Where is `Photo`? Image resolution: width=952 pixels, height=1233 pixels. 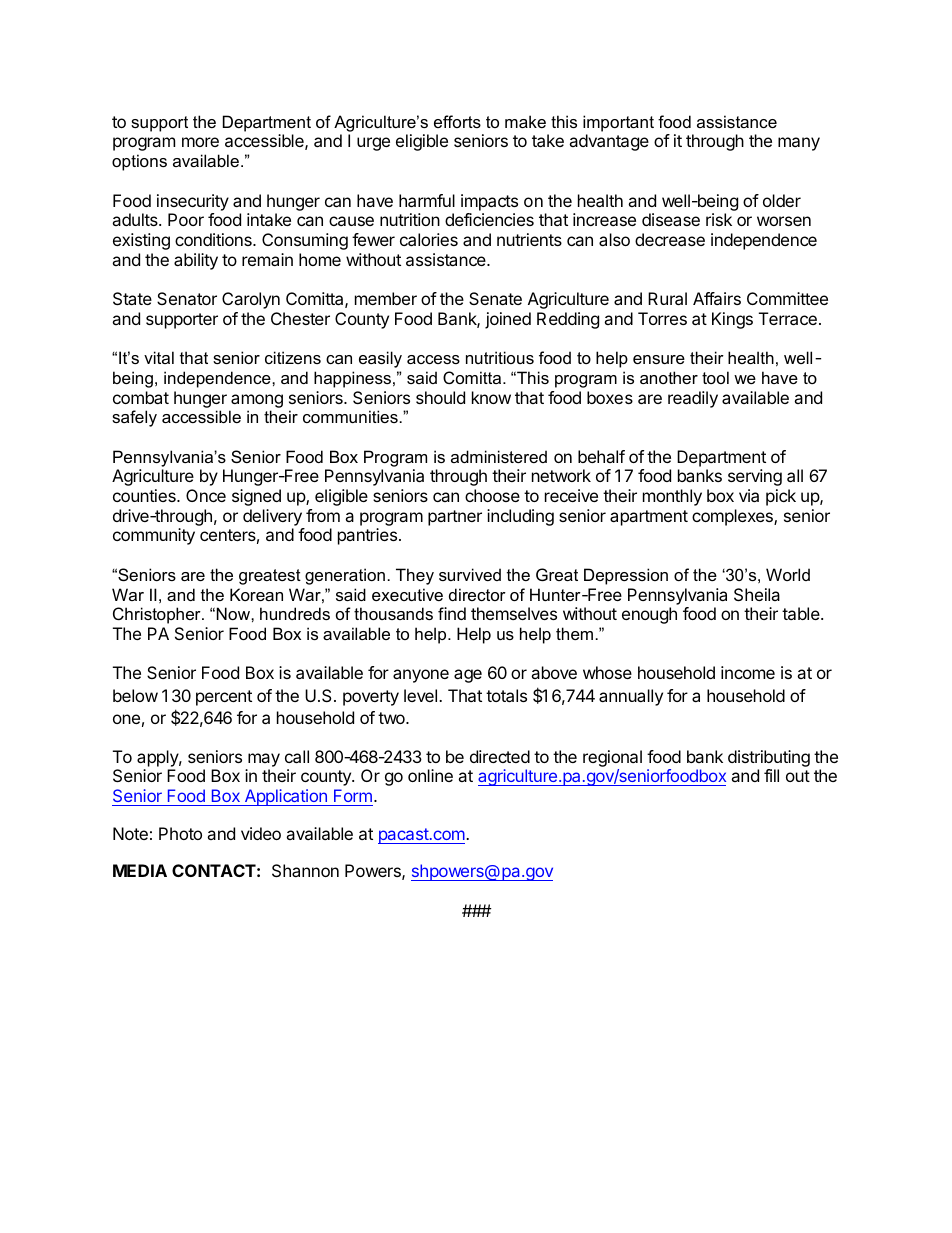
Photo is located at coordinates (180, 833).
